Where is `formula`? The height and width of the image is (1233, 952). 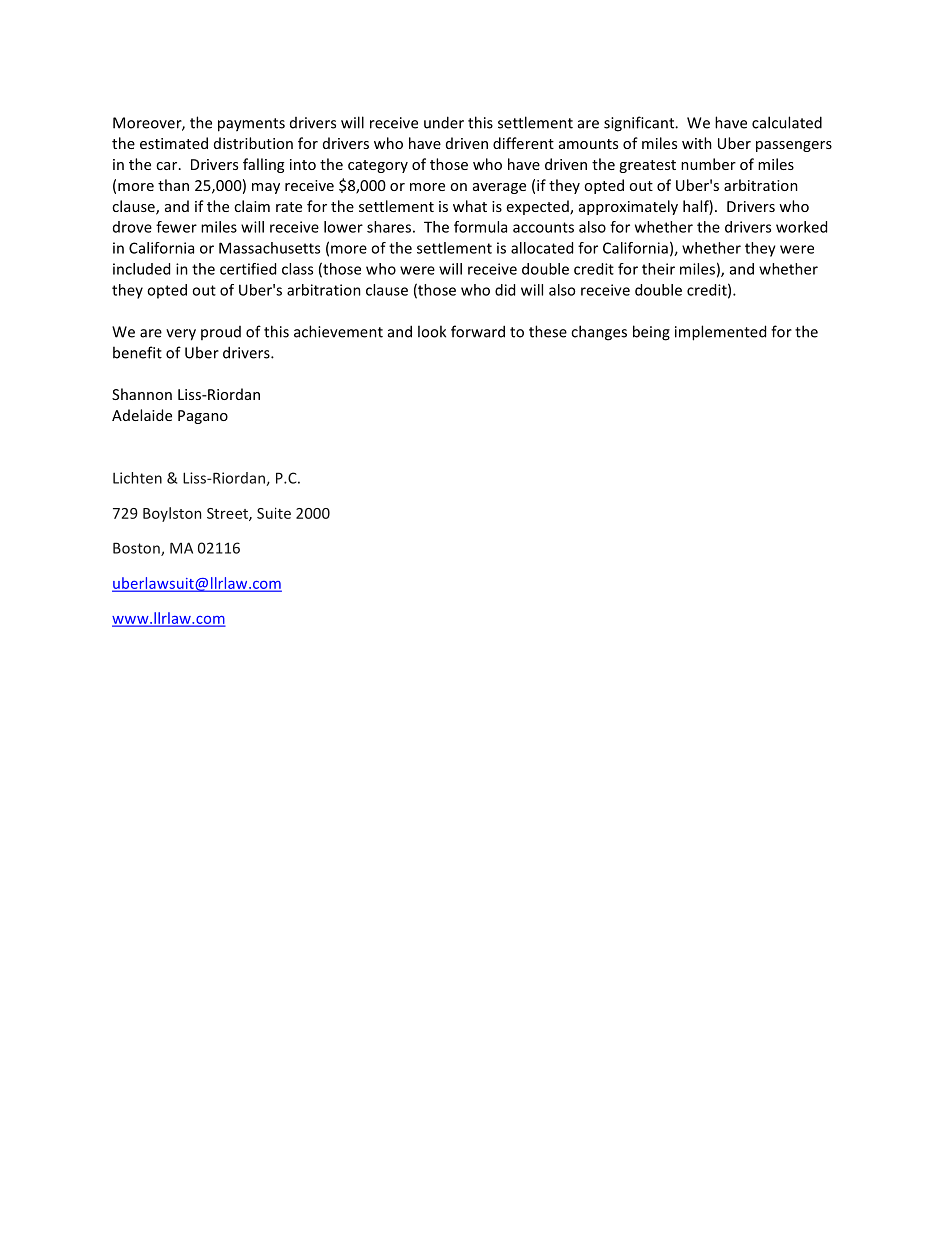 formula is located at coordinates (480, 227).
